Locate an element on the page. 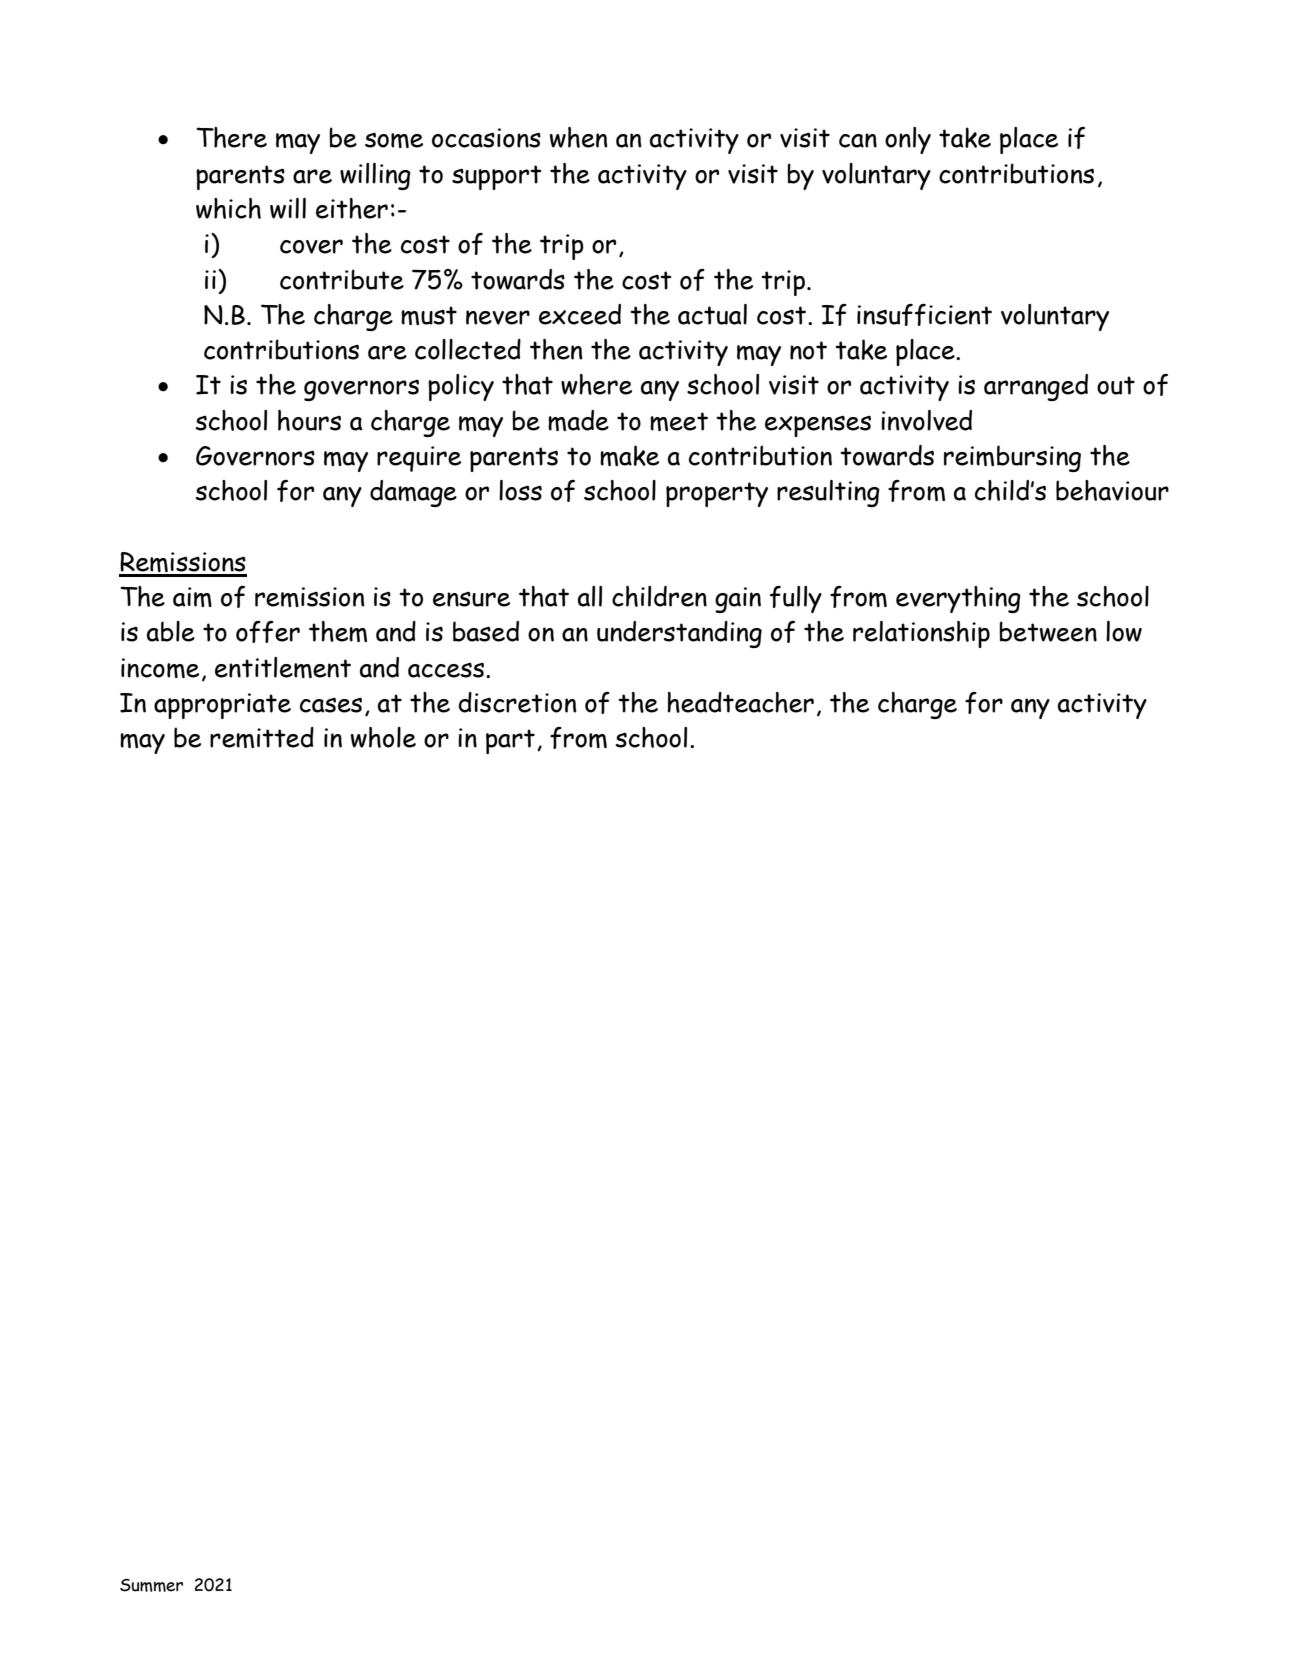 The image size is (1291, 1671). when is located at coordinates (578, 137).
